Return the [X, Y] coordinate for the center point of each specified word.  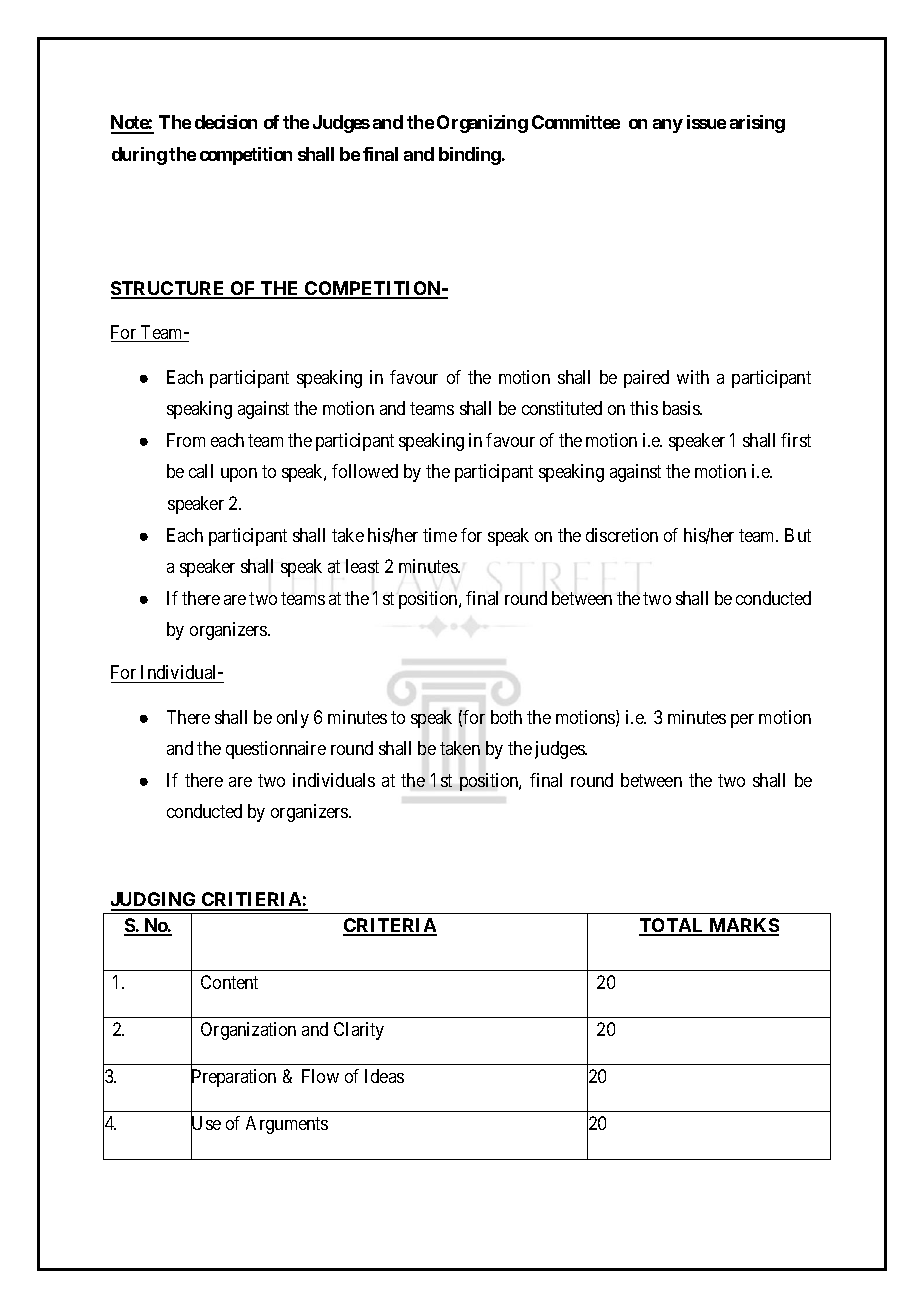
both [506, 717]
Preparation [233, 1079]
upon [239, 475]
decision [226, 122]
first [796, 440]
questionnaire [276, 750]
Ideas [384, 1076]
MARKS [743, 926]
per [742, 721]
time [440, 535]
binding [470, 156]
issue [706, 122]
